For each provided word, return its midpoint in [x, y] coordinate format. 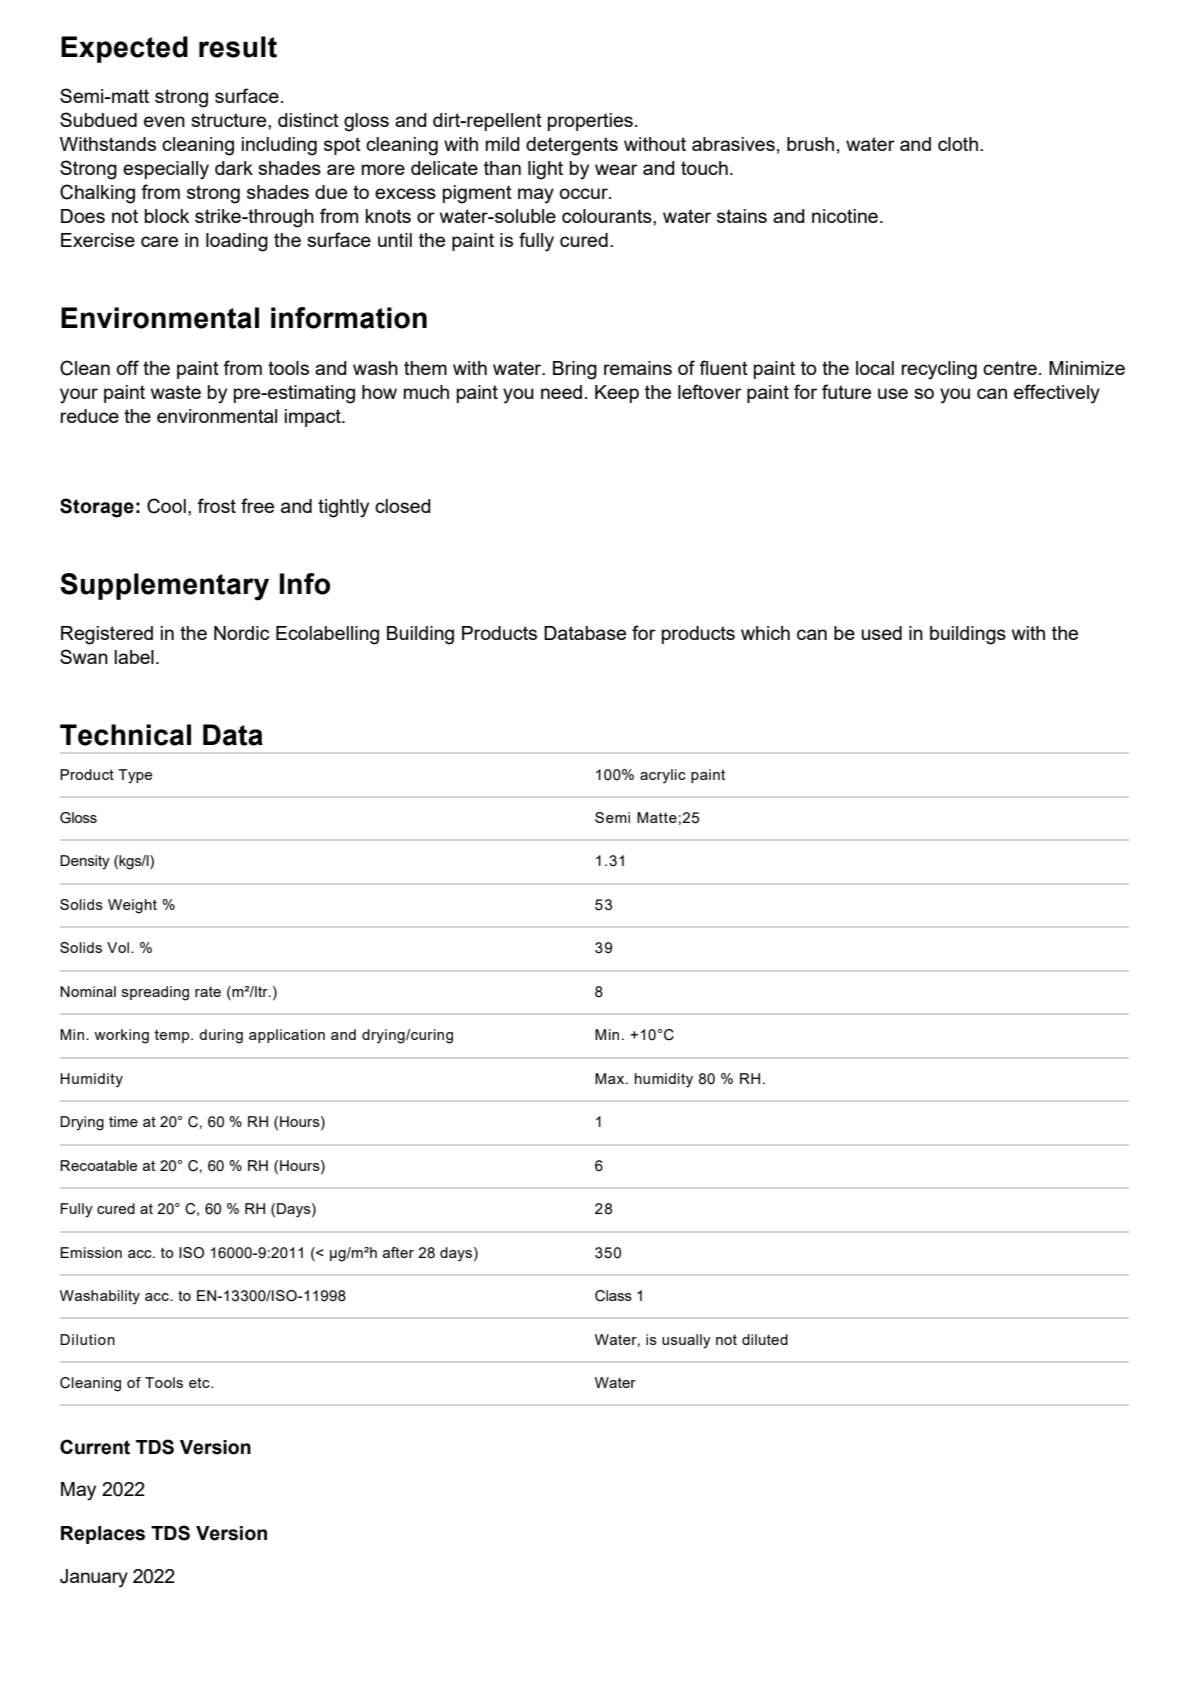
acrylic [663, 776]
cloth [958, 144]
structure [230, 120]
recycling [939, 370]
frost [216, 505]
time [123, 1121]
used [881, 633]
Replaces [103, 1535]
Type [135, 776]
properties [590, 122]
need [561, 392]
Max [611, 1078]
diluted [765, 1339]
